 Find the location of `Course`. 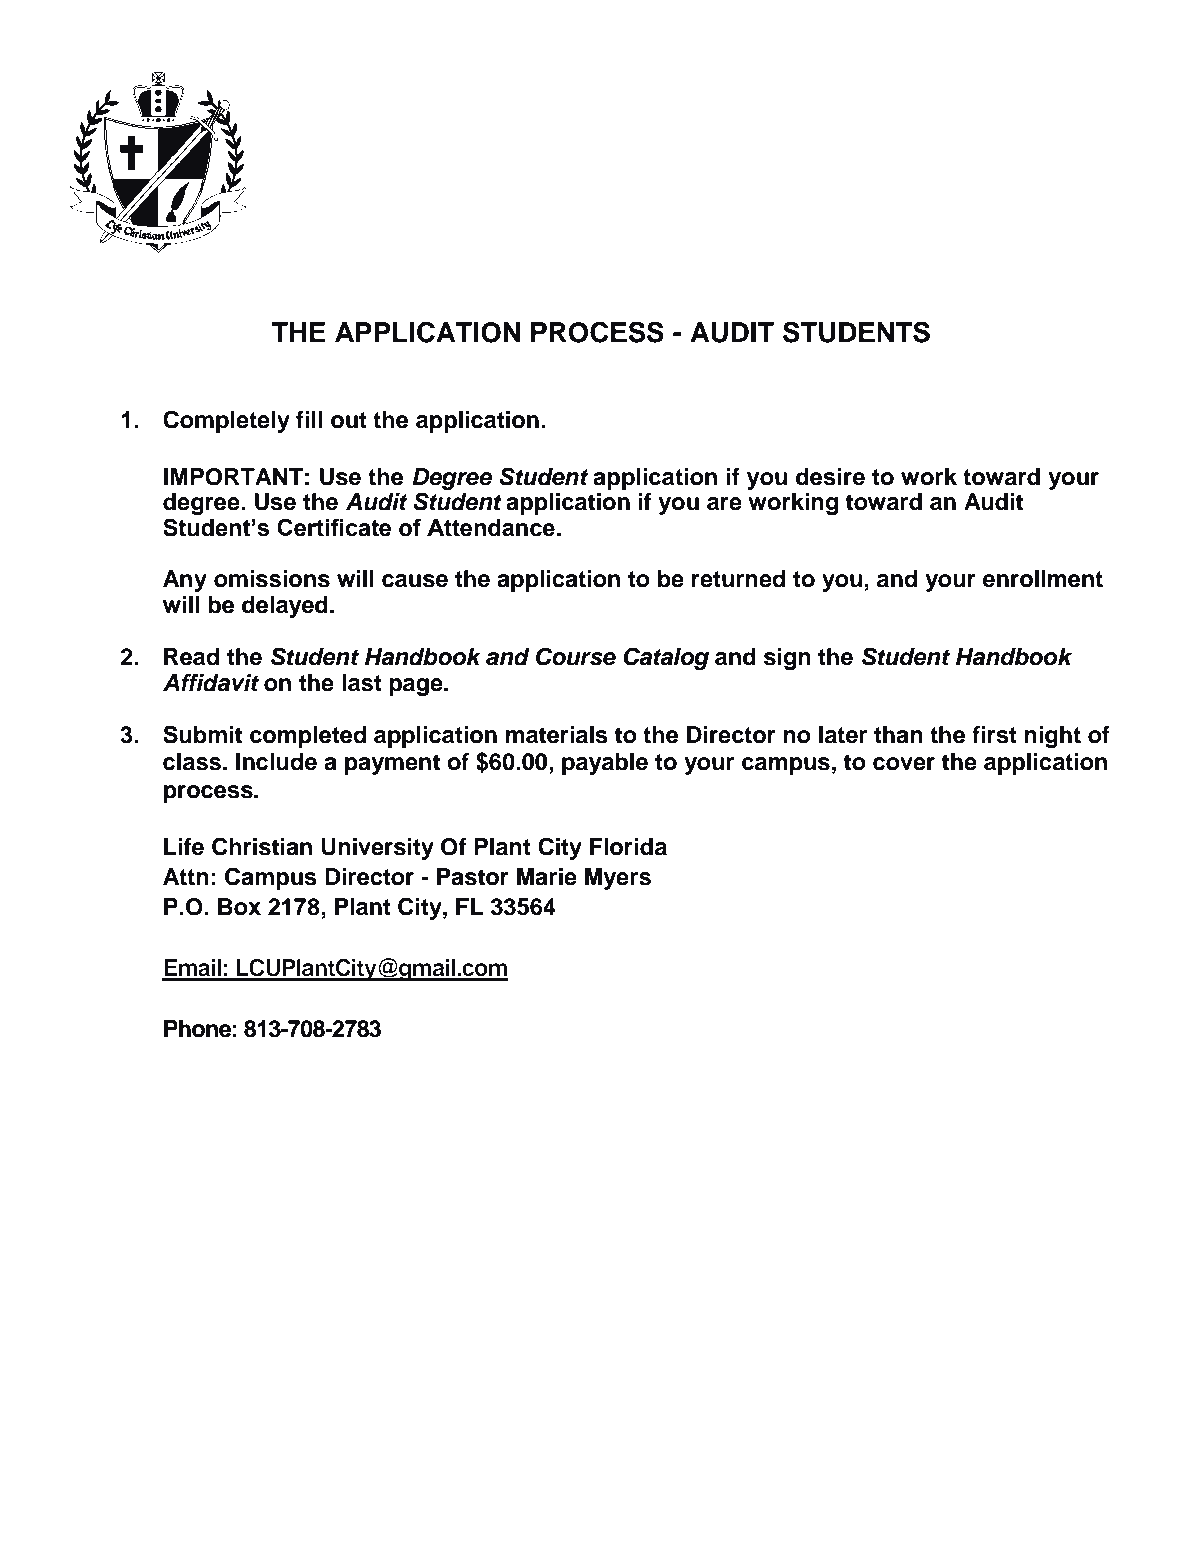

Course is located at coordinates (576, 656).
